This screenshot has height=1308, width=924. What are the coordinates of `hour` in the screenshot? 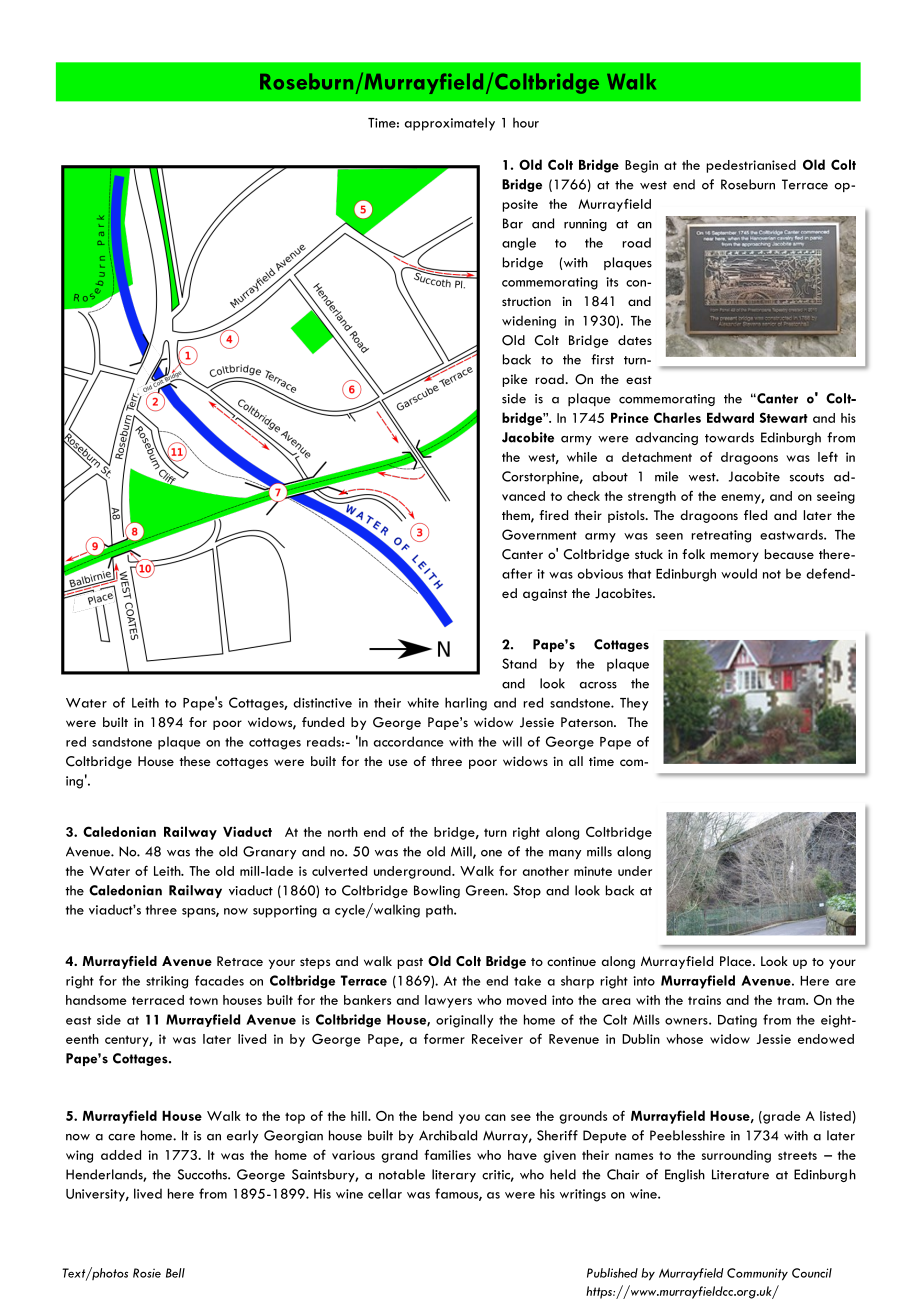 It's located at (526, 122).
